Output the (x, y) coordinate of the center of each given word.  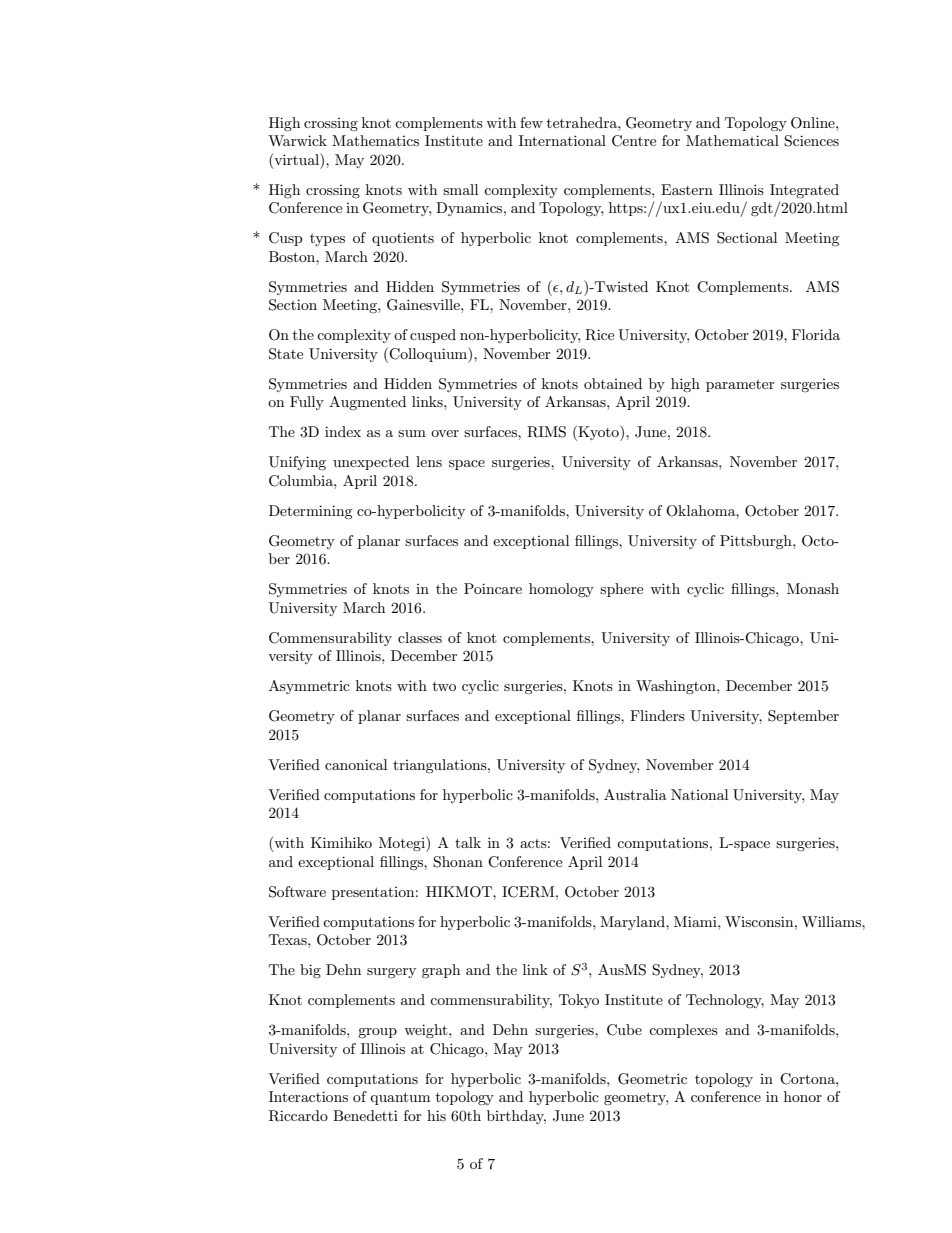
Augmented (367, 403)
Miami (696, 921)
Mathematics (375, 140)
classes (420, 637)
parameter (740, 386)
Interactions (308, 1096)
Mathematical (732, 140)
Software (297, 892)
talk (468, 842)
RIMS (546, 432)
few (531, 122)
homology (561, 590)
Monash (813, 588)
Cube (624, 1030)
